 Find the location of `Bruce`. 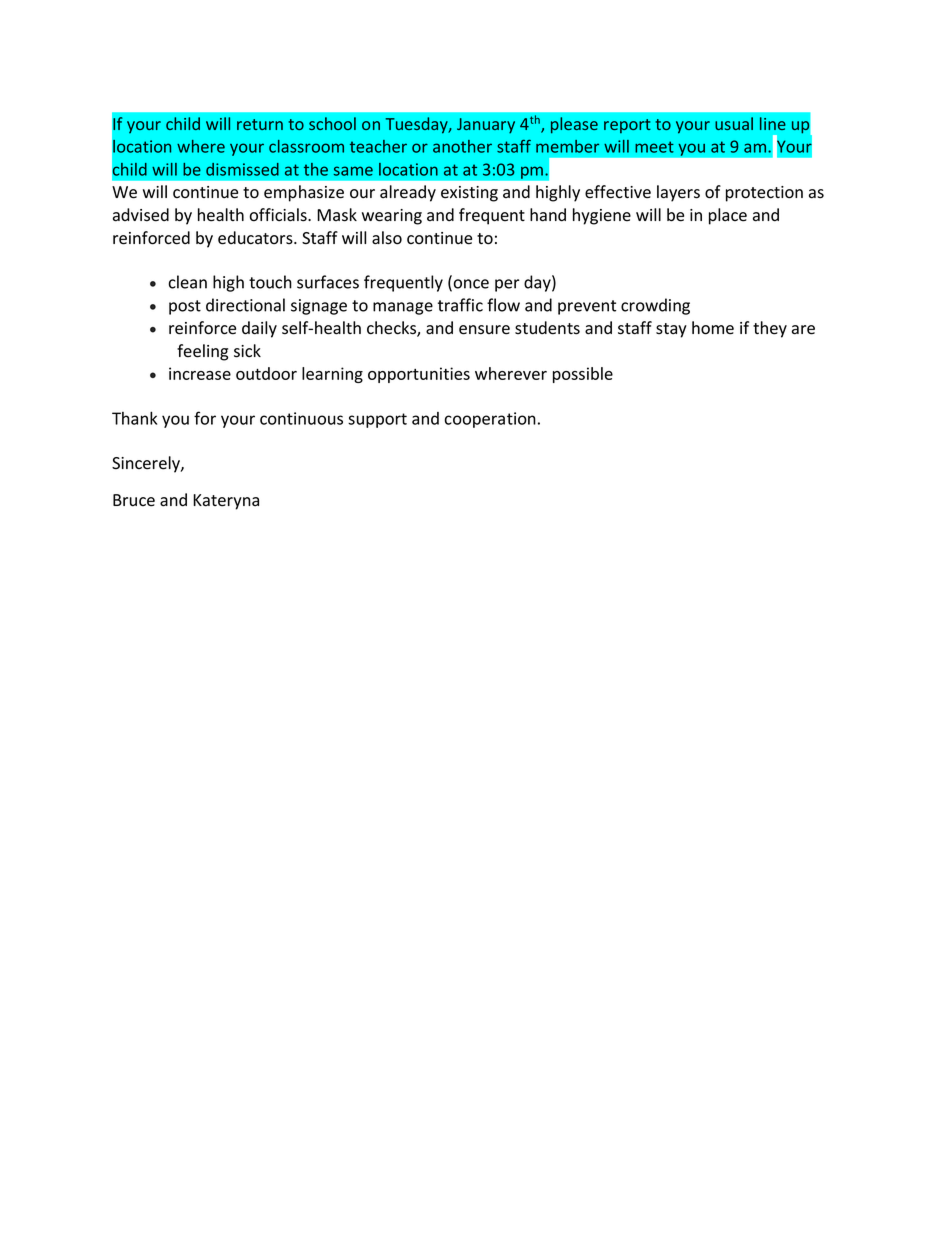

Bruce is located at coordinates (134, 500).
